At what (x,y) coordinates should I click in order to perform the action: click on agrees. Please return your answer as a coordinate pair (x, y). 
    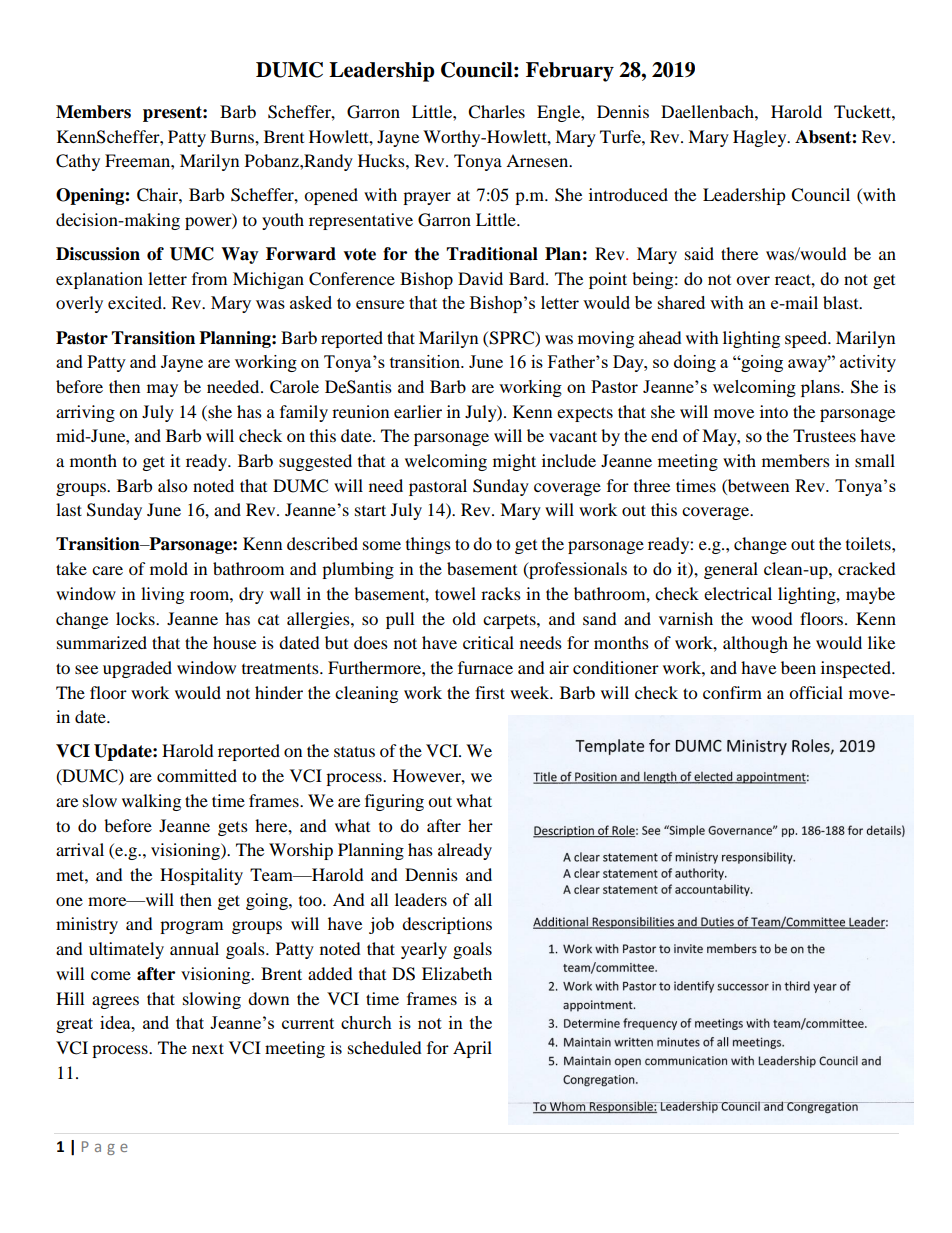
    Looking at the image, I should click on (115, 1002).
